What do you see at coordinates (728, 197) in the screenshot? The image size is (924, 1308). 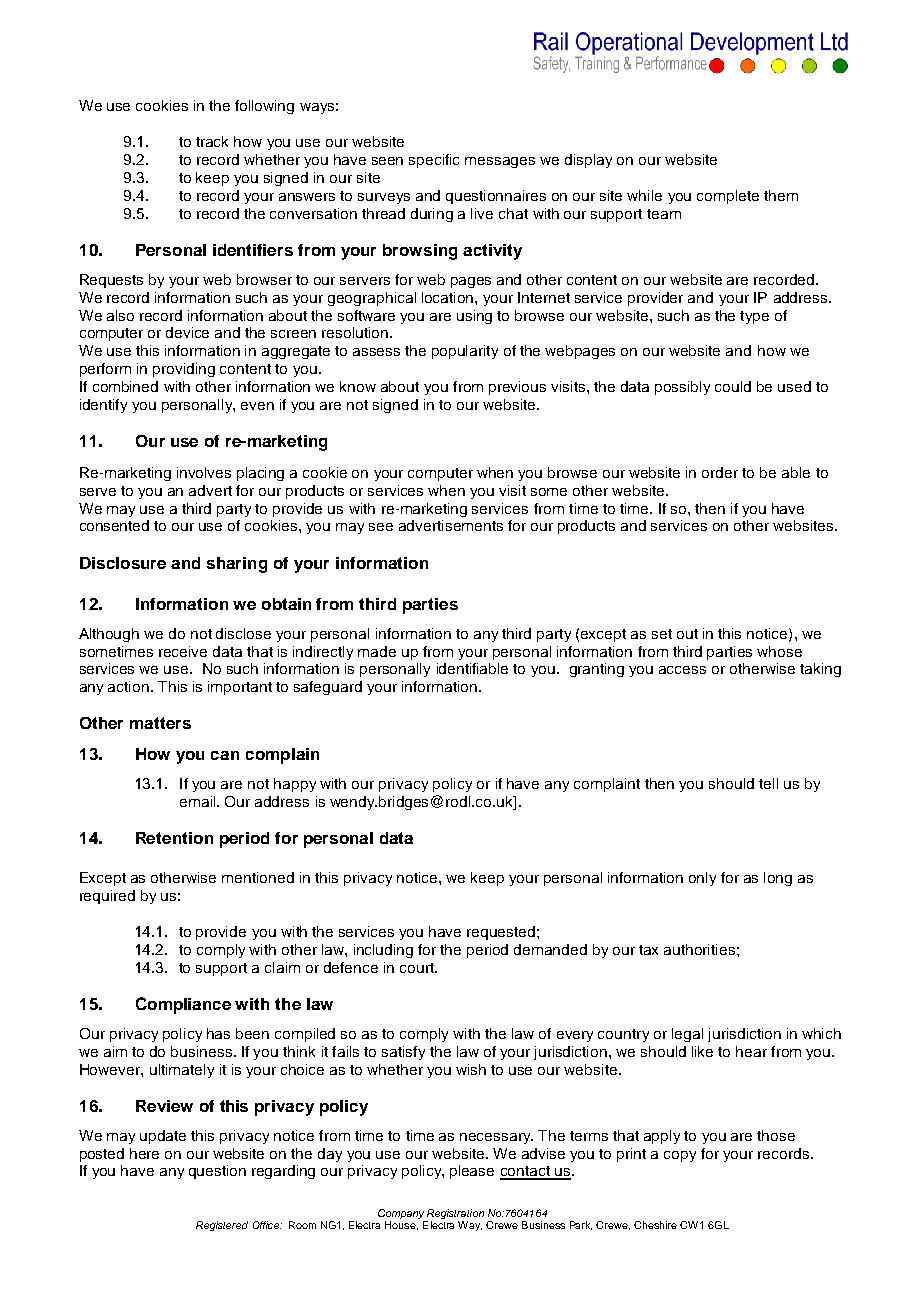 I see `complete` at bounding box center [728, 197].
